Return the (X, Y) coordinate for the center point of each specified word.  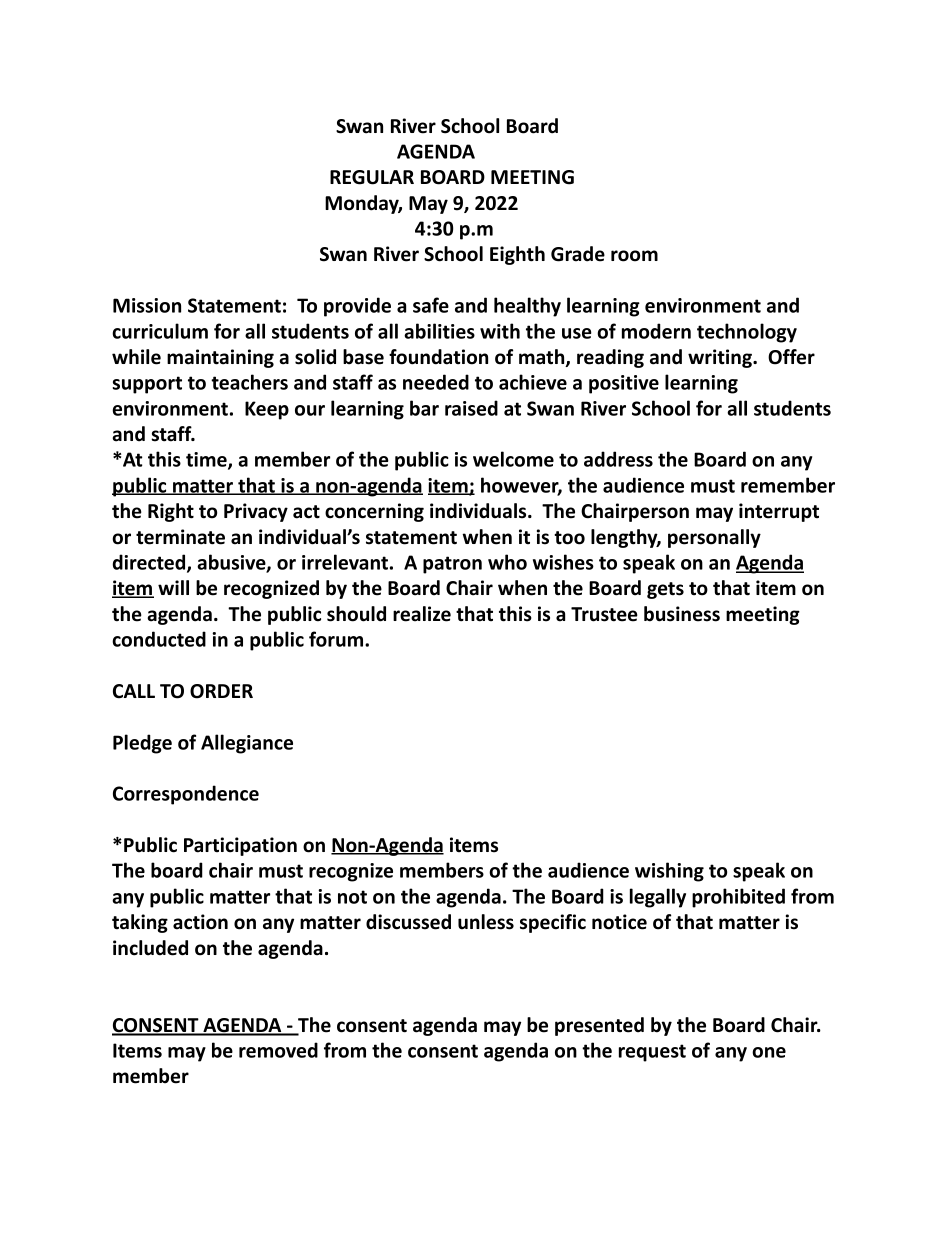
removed (278, 1050)
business (682, 614)
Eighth (517, 255)
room (634, 256)
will (173, 587)
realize (422, 614)
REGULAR (372, 177)
